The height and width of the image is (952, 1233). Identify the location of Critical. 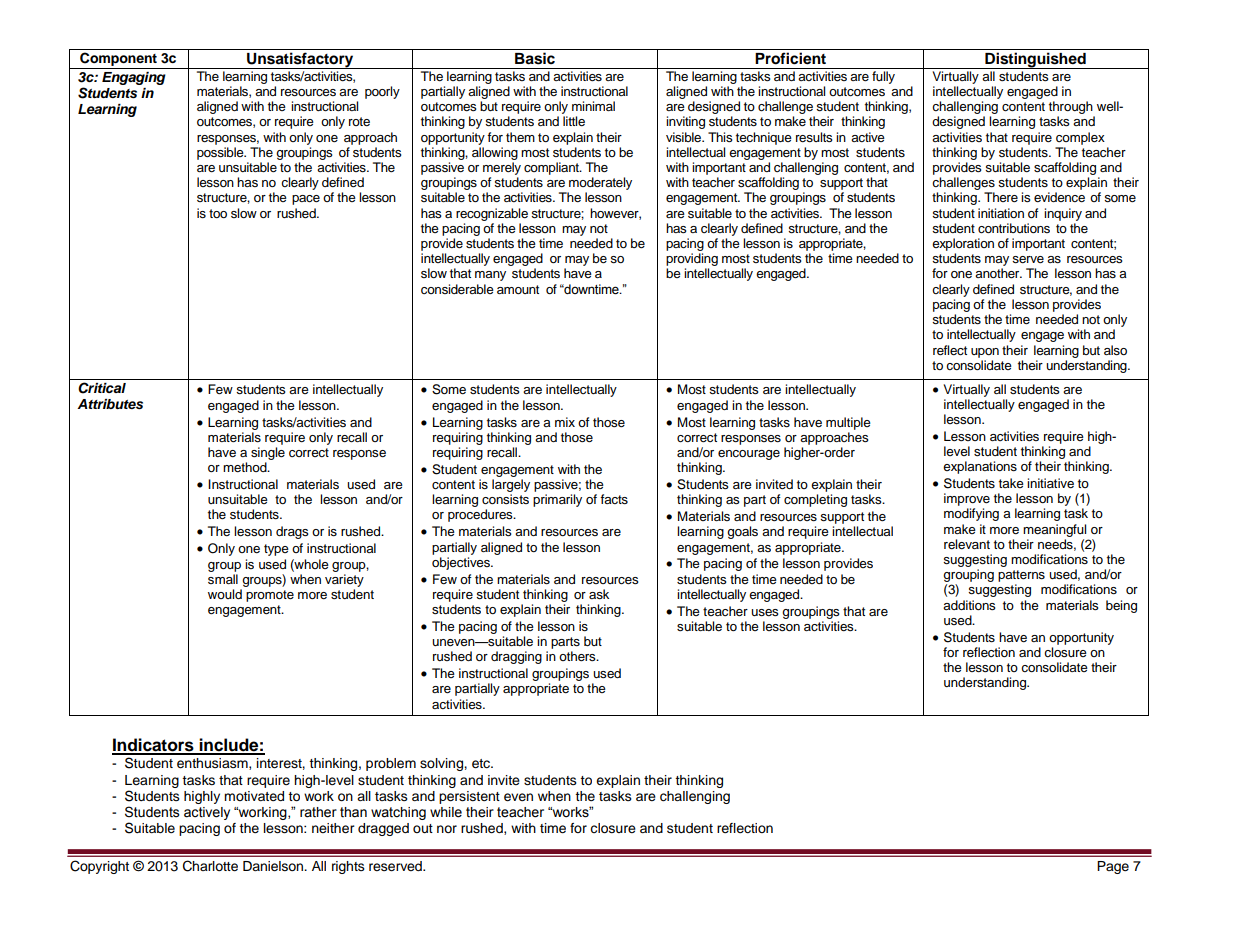
(102, 388).
